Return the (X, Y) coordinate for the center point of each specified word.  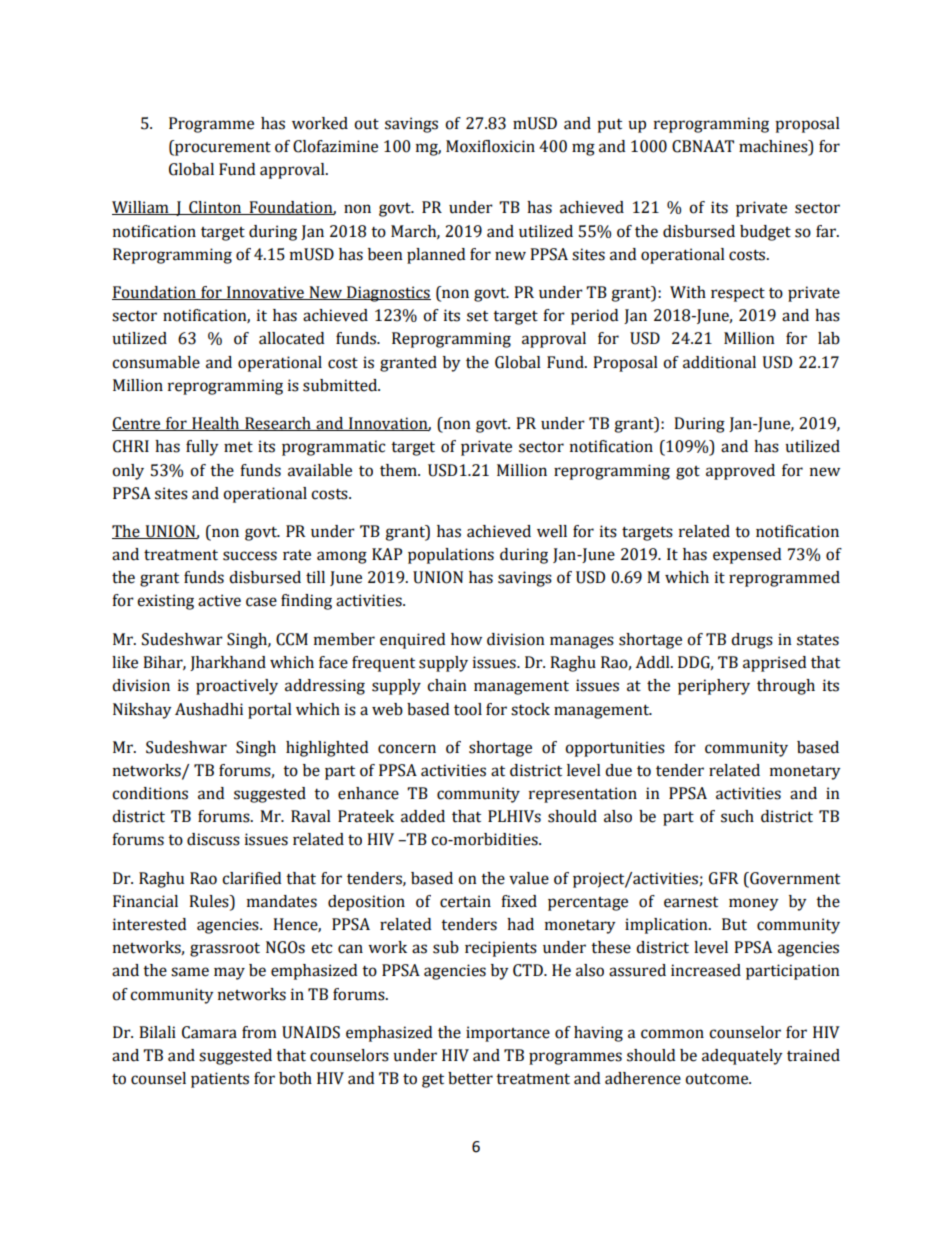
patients (220, 1080)
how (466, 639)
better (470, 1078)
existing (165, 602)
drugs (752, 641)
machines (774, 146)
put (609, 126)
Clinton (215, 208)
